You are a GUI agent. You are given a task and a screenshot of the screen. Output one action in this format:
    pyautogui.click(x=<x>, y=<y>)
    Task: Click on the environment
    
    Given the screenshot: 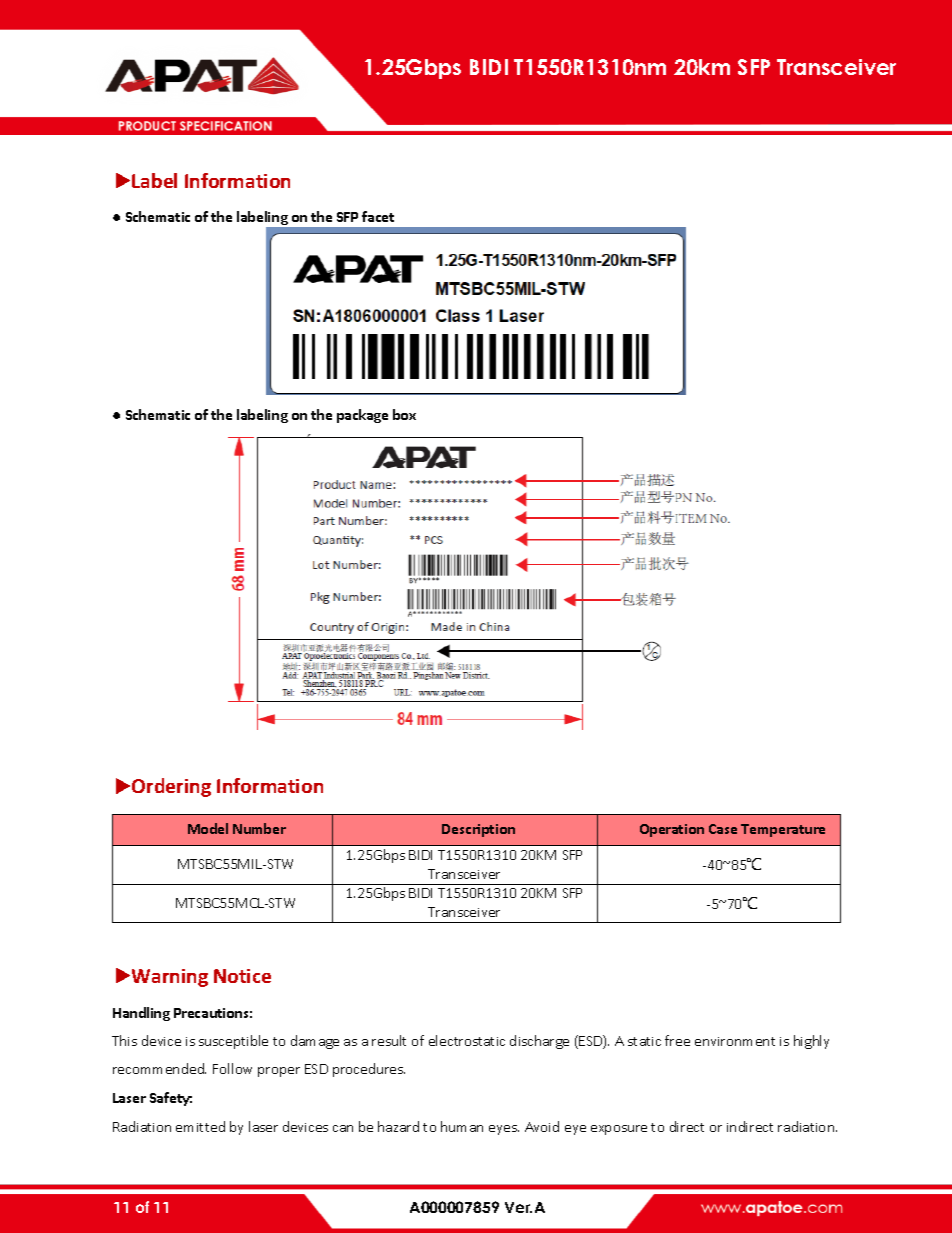 What is the action you would take?
    pyautogui.click(x=735, y=1041)
